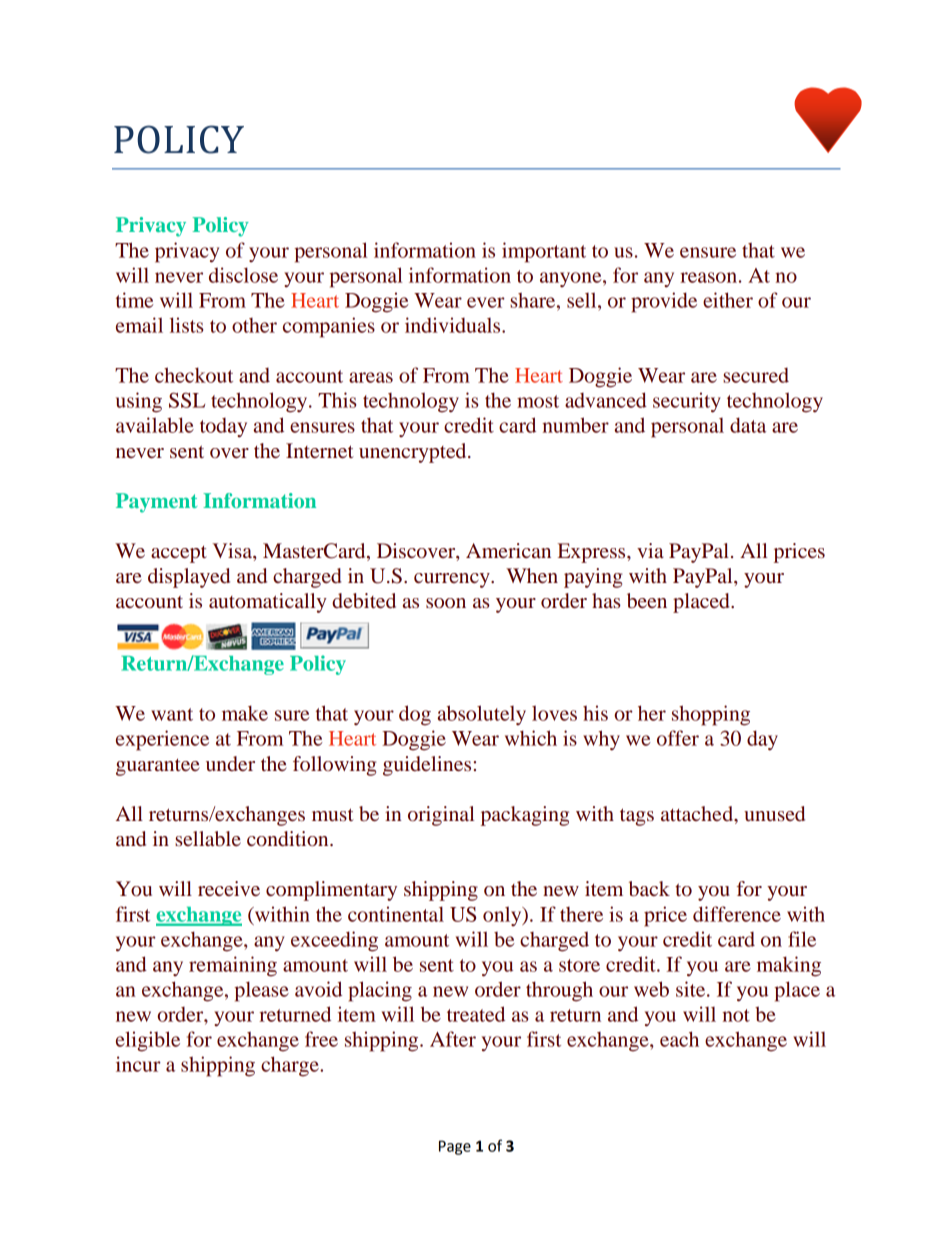 This page has width=952, height=1233. I want to click on guidelines, so click(427, 766).
